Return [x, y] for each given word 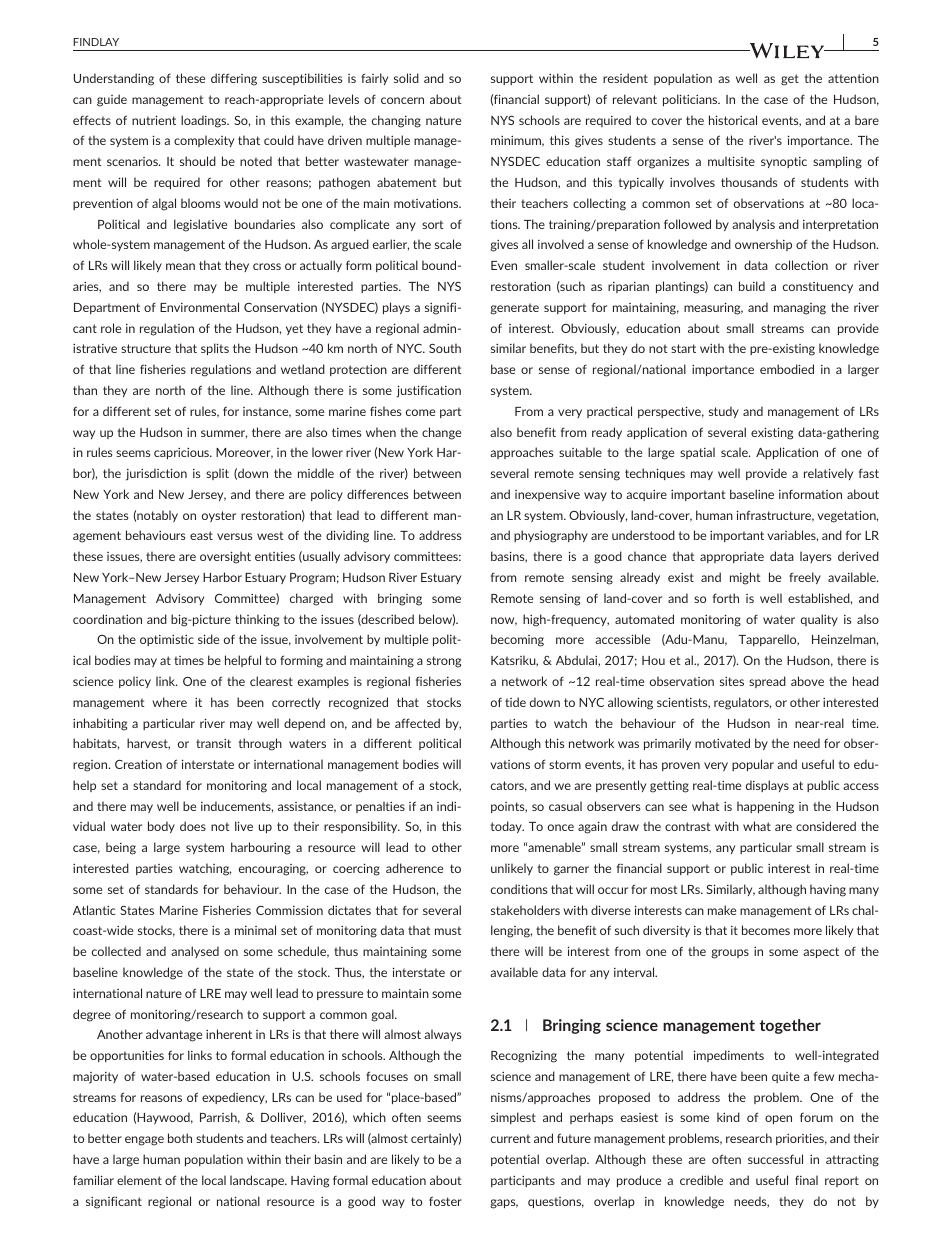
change [441, 433]
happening [765, 807]
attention [853, 78]
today [507, 827]
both [180, 1138]
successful [775, 1159]
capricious [183, 453]
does [193, 826]
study [724, 412]
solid [406, 78]
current [510, 1138]
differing [234, 79]
